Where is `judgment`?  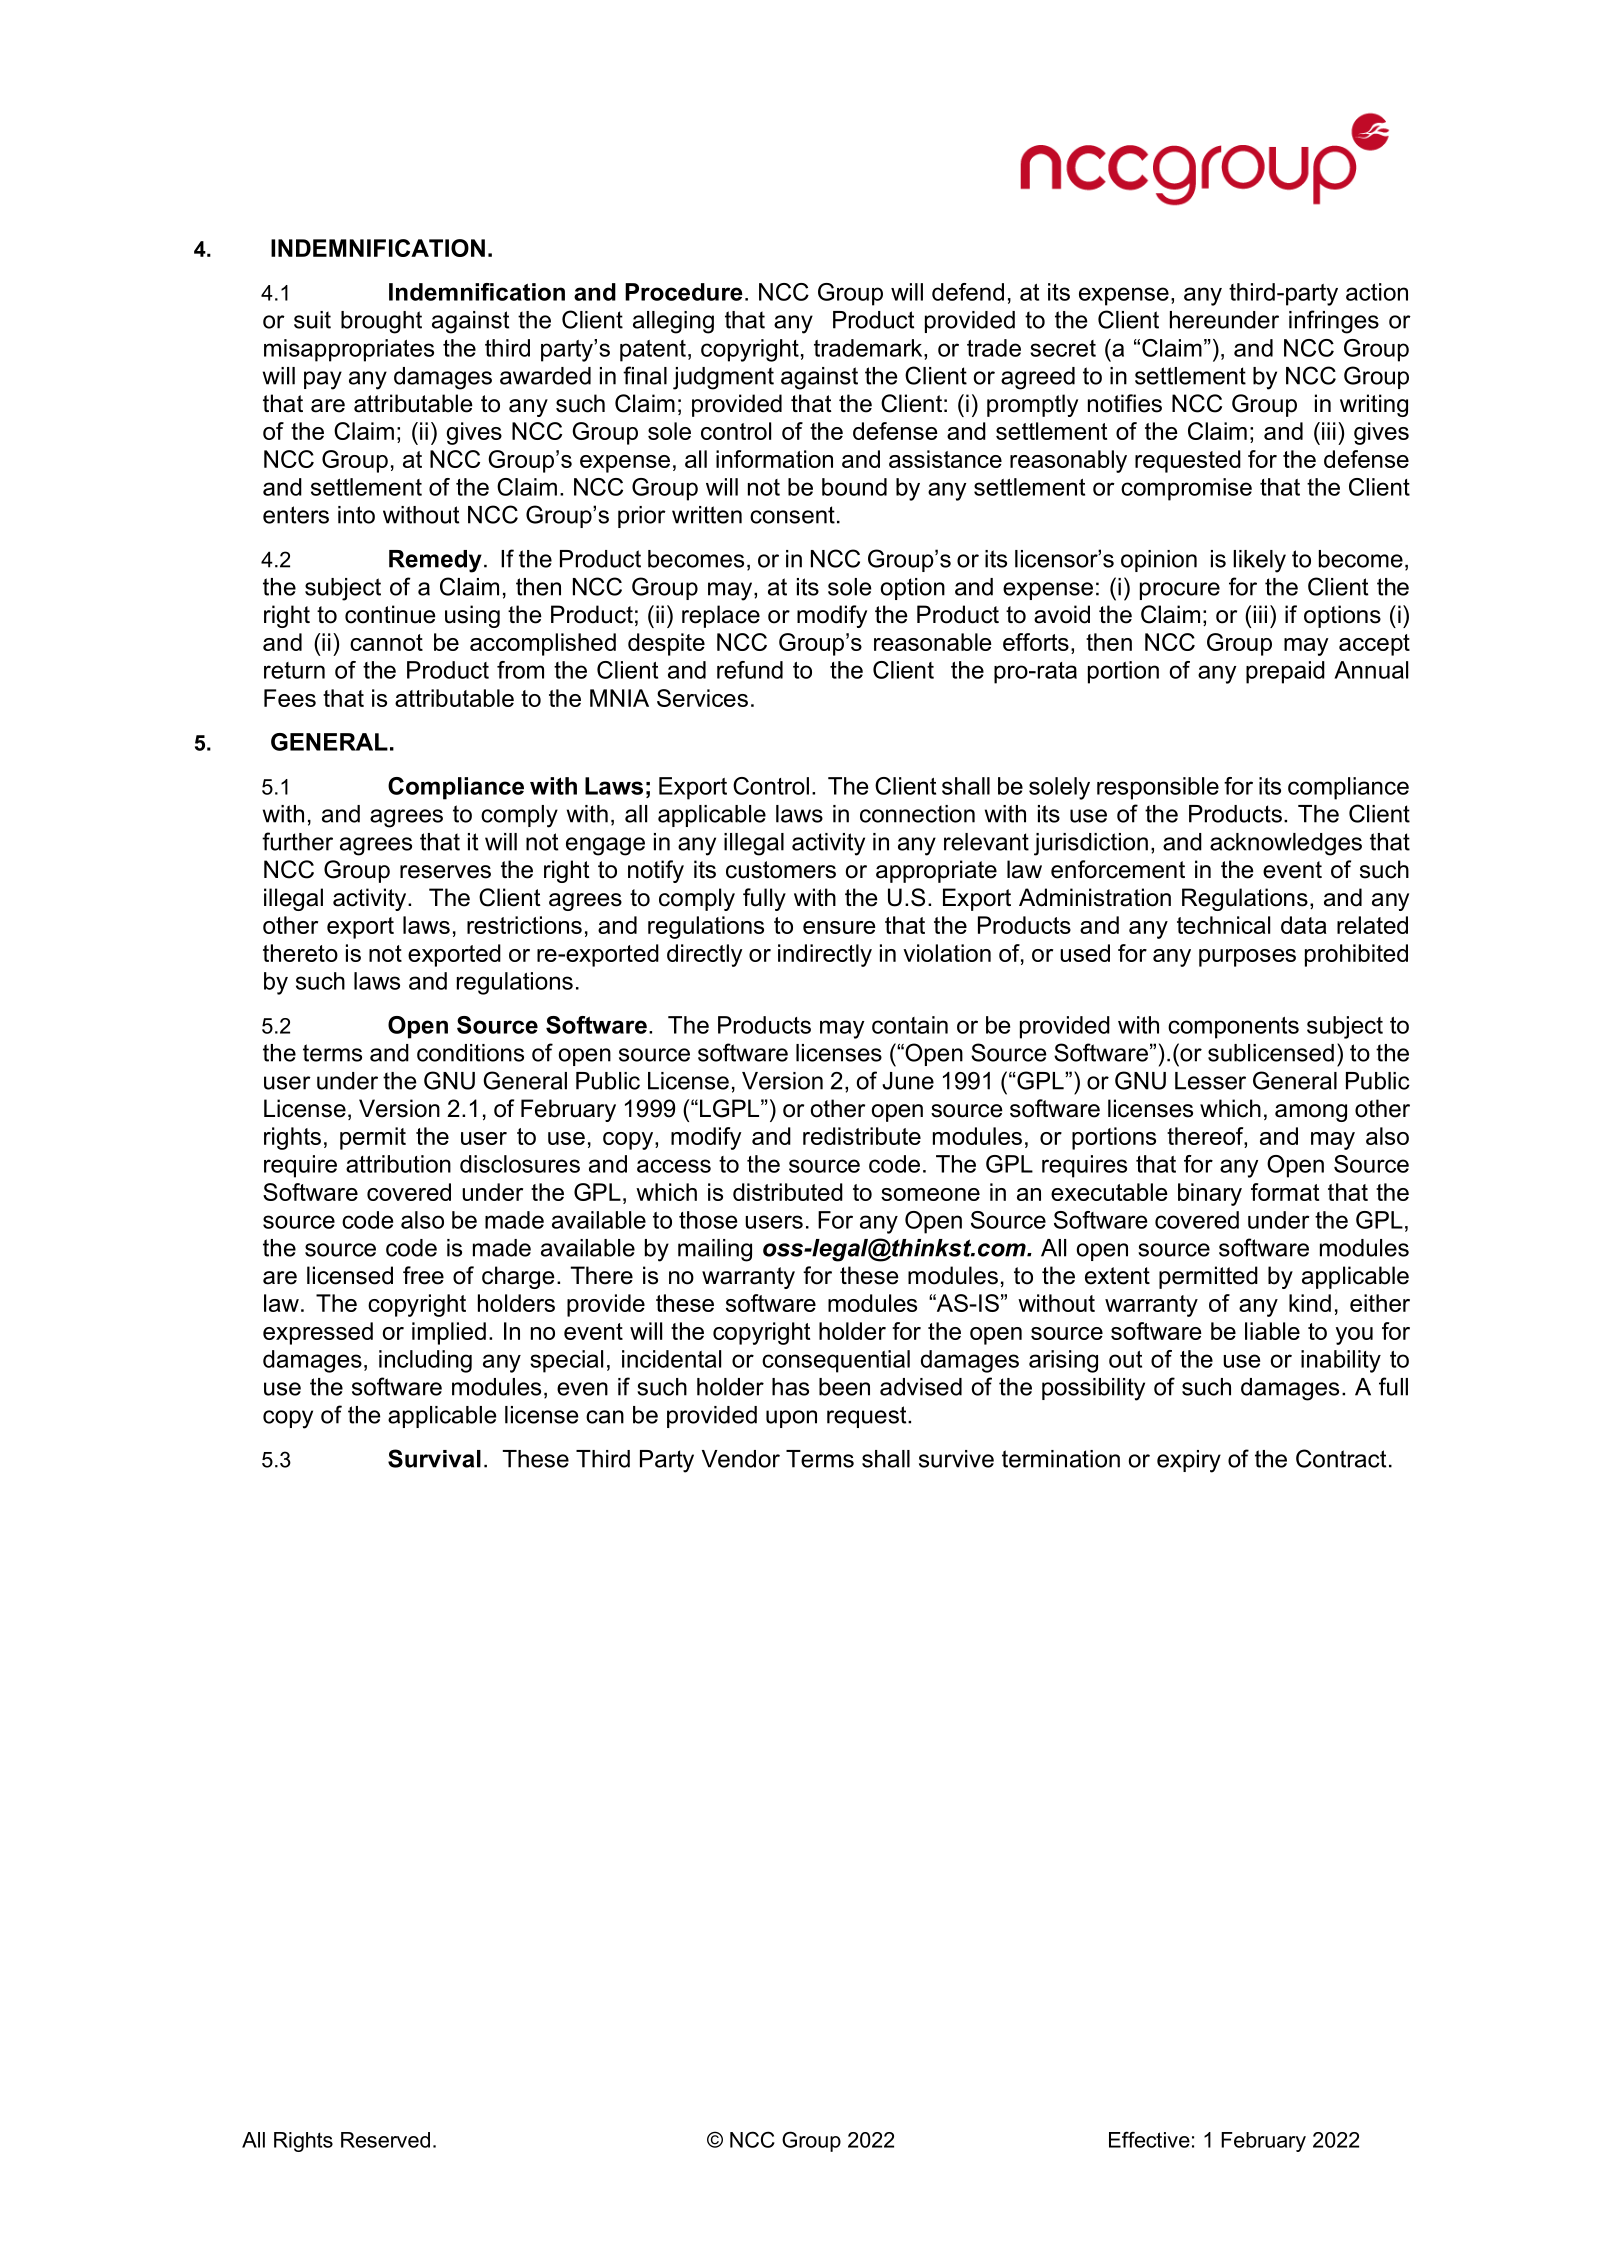 judgment is located at coordinates (723, 378).
